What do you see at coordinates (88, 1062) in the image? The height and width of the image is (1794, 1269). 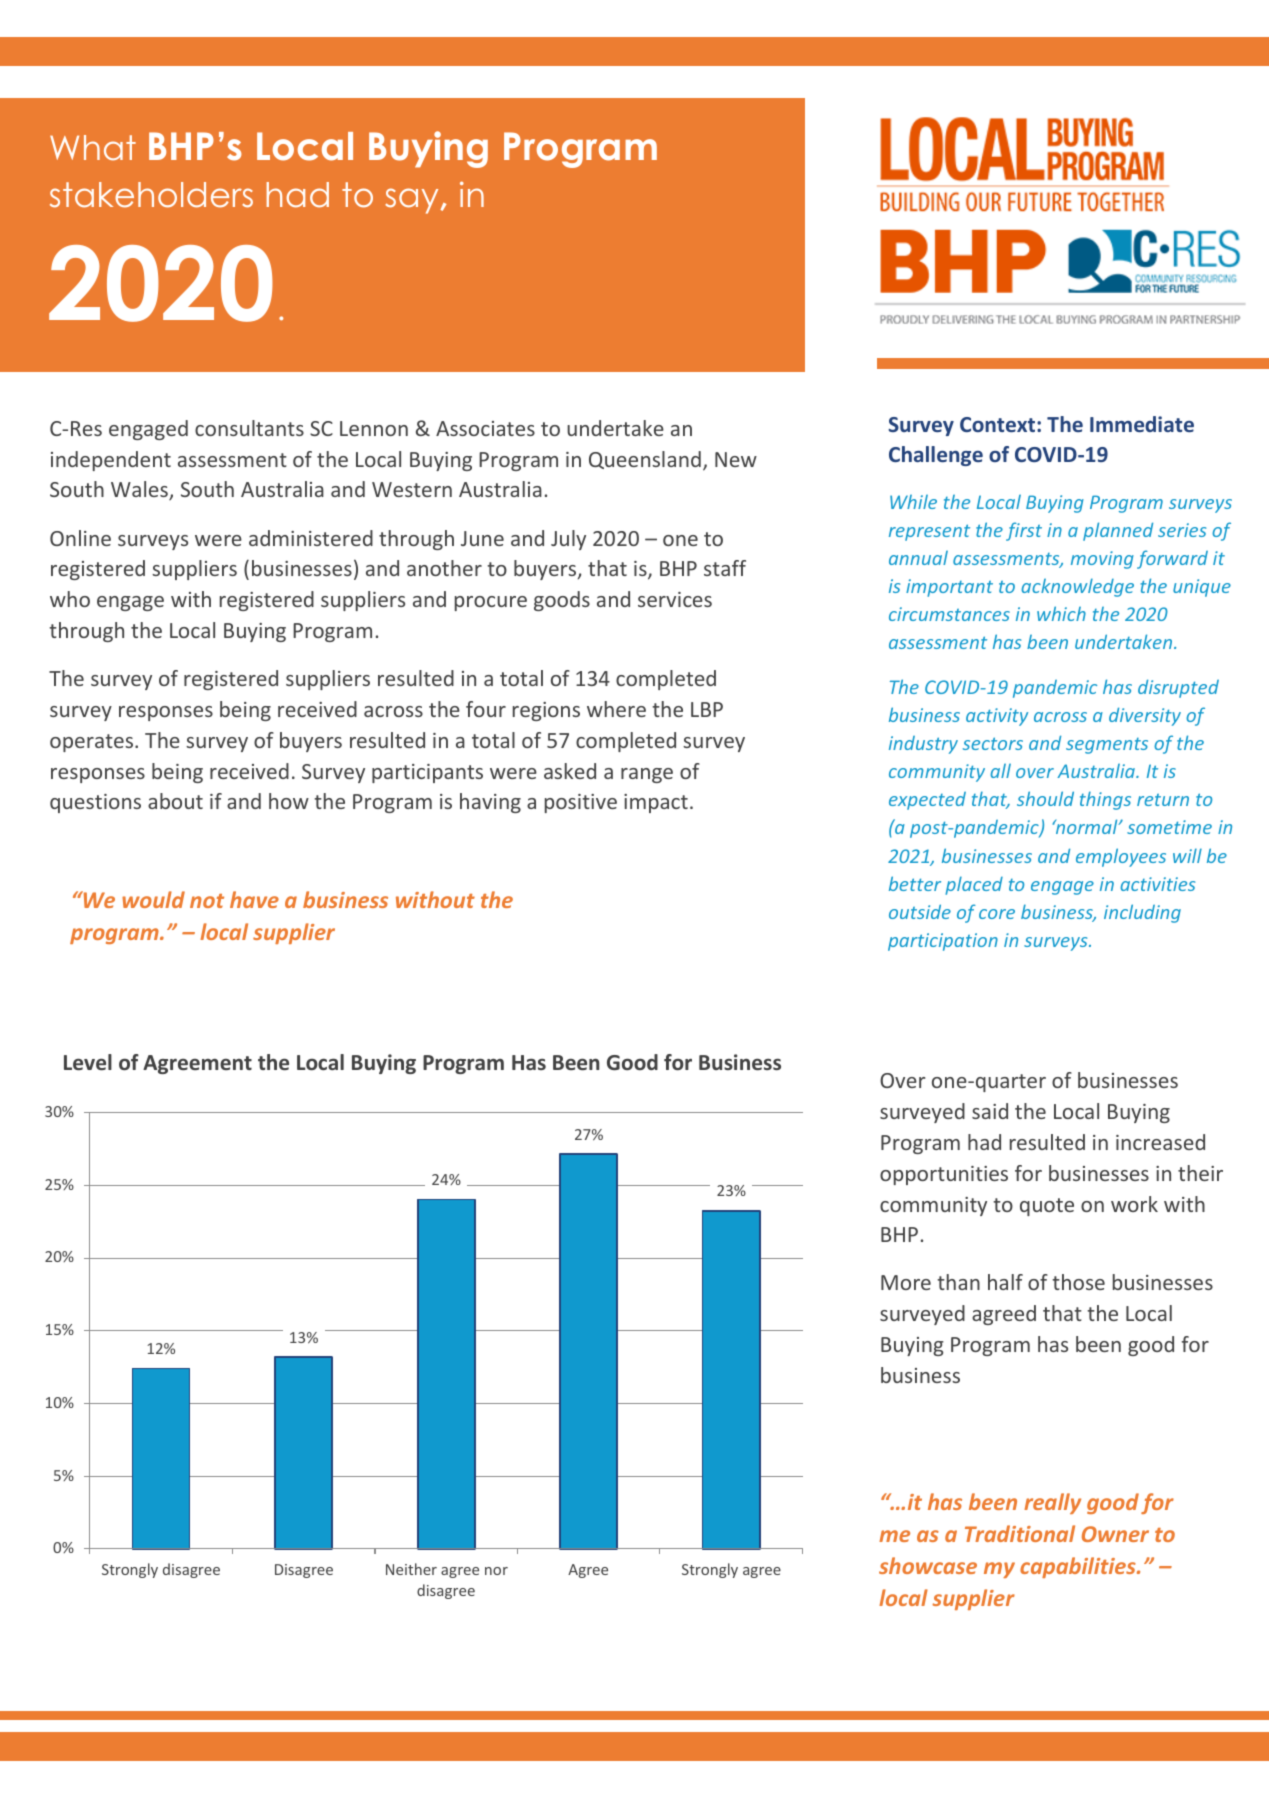 I see `Level` at bounding box center [88, 1062].
